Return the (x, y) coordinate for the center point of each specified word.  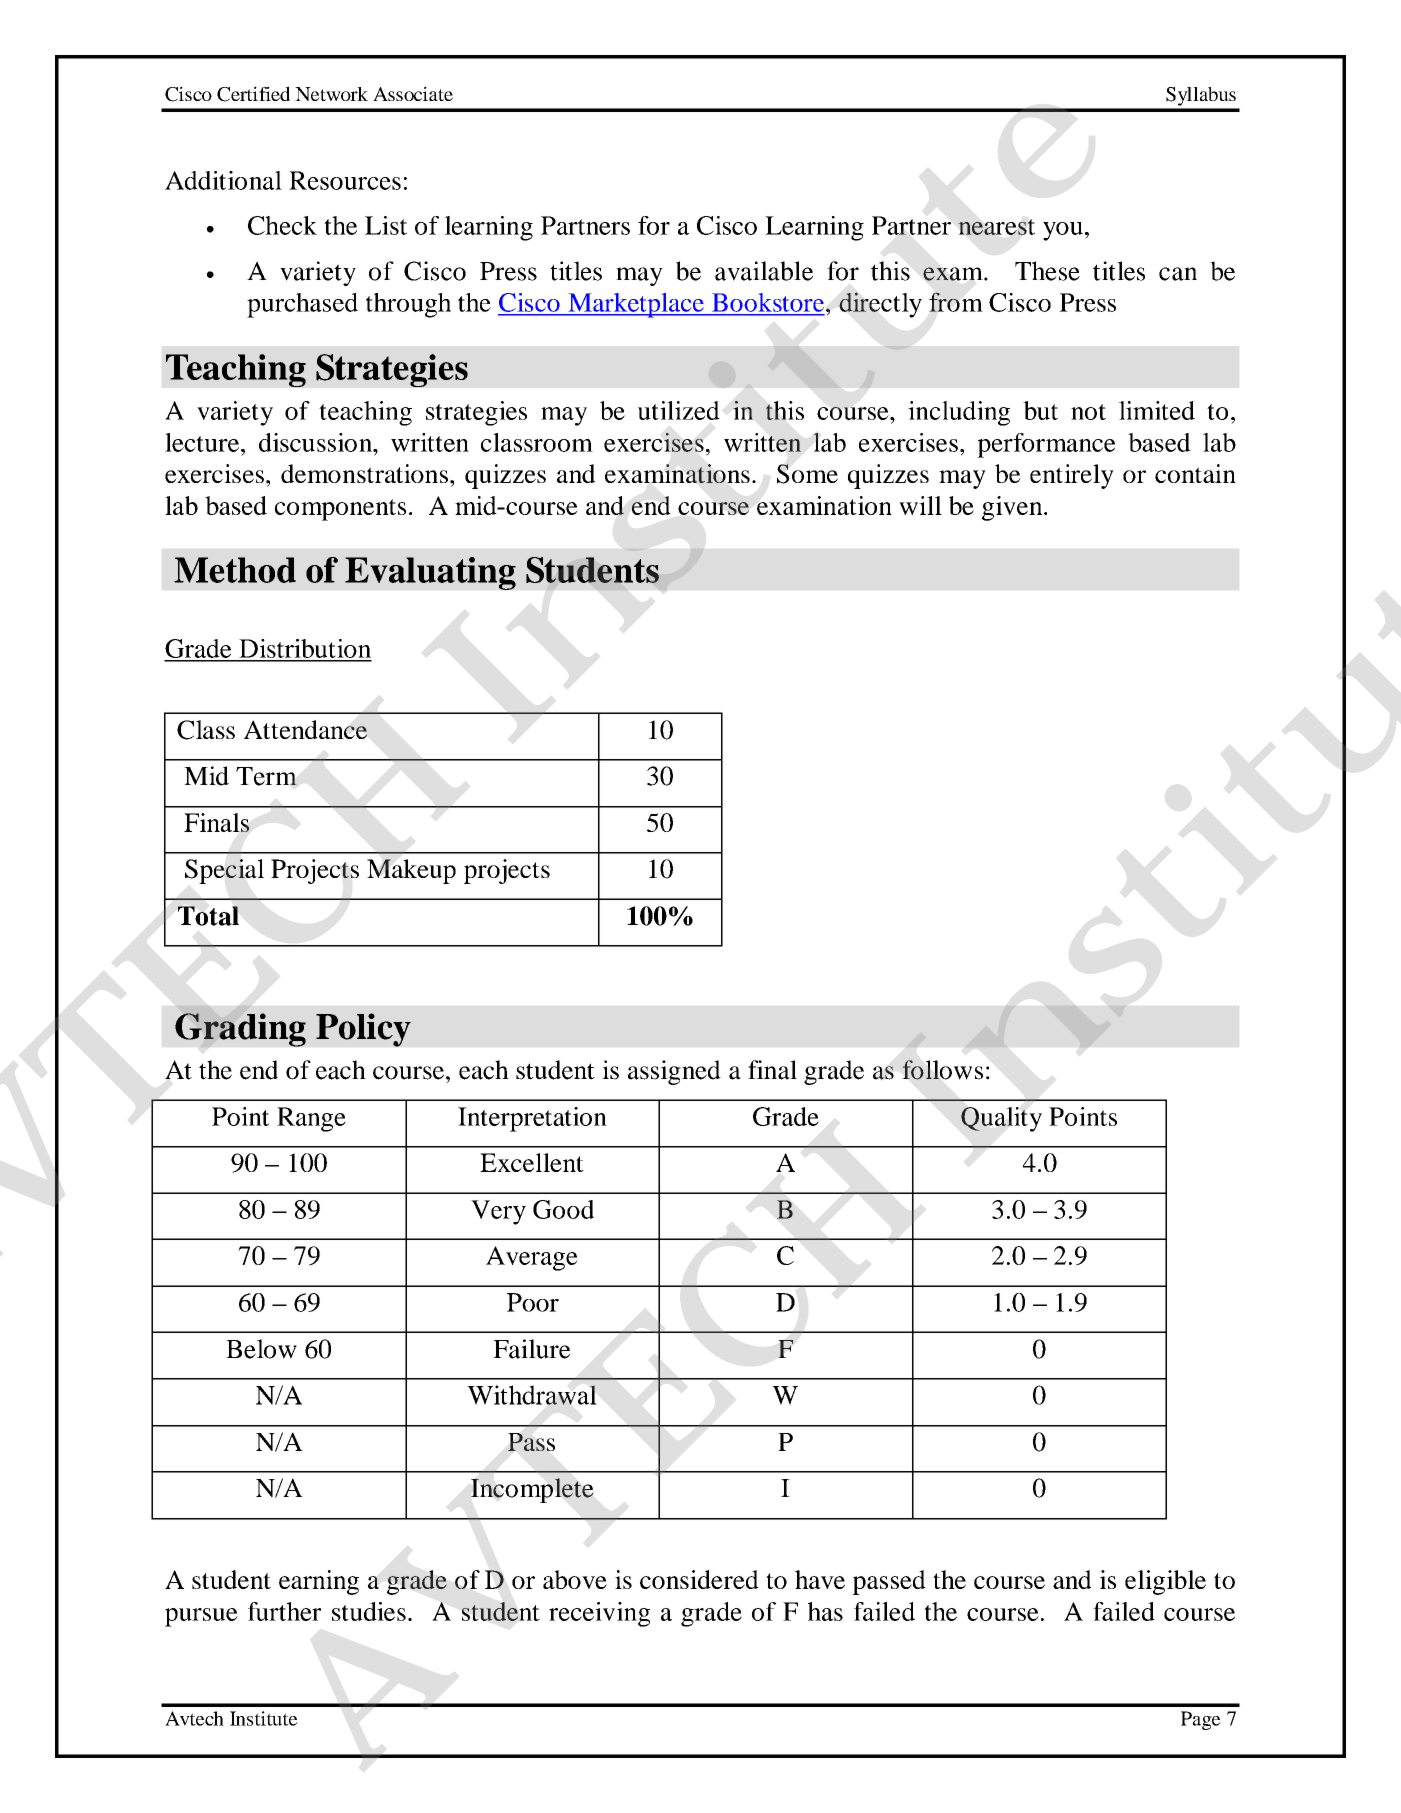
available (764, 271)
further (284, 1611)
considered (699, 1579)
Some (807, 474)
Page (1201, 1720)
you (1063, 231)
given (1013, 508)
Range (311, 1119)
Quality (1001, 1119)
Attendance (305, 729)
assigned (674, 1072)
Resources (345, 180)
